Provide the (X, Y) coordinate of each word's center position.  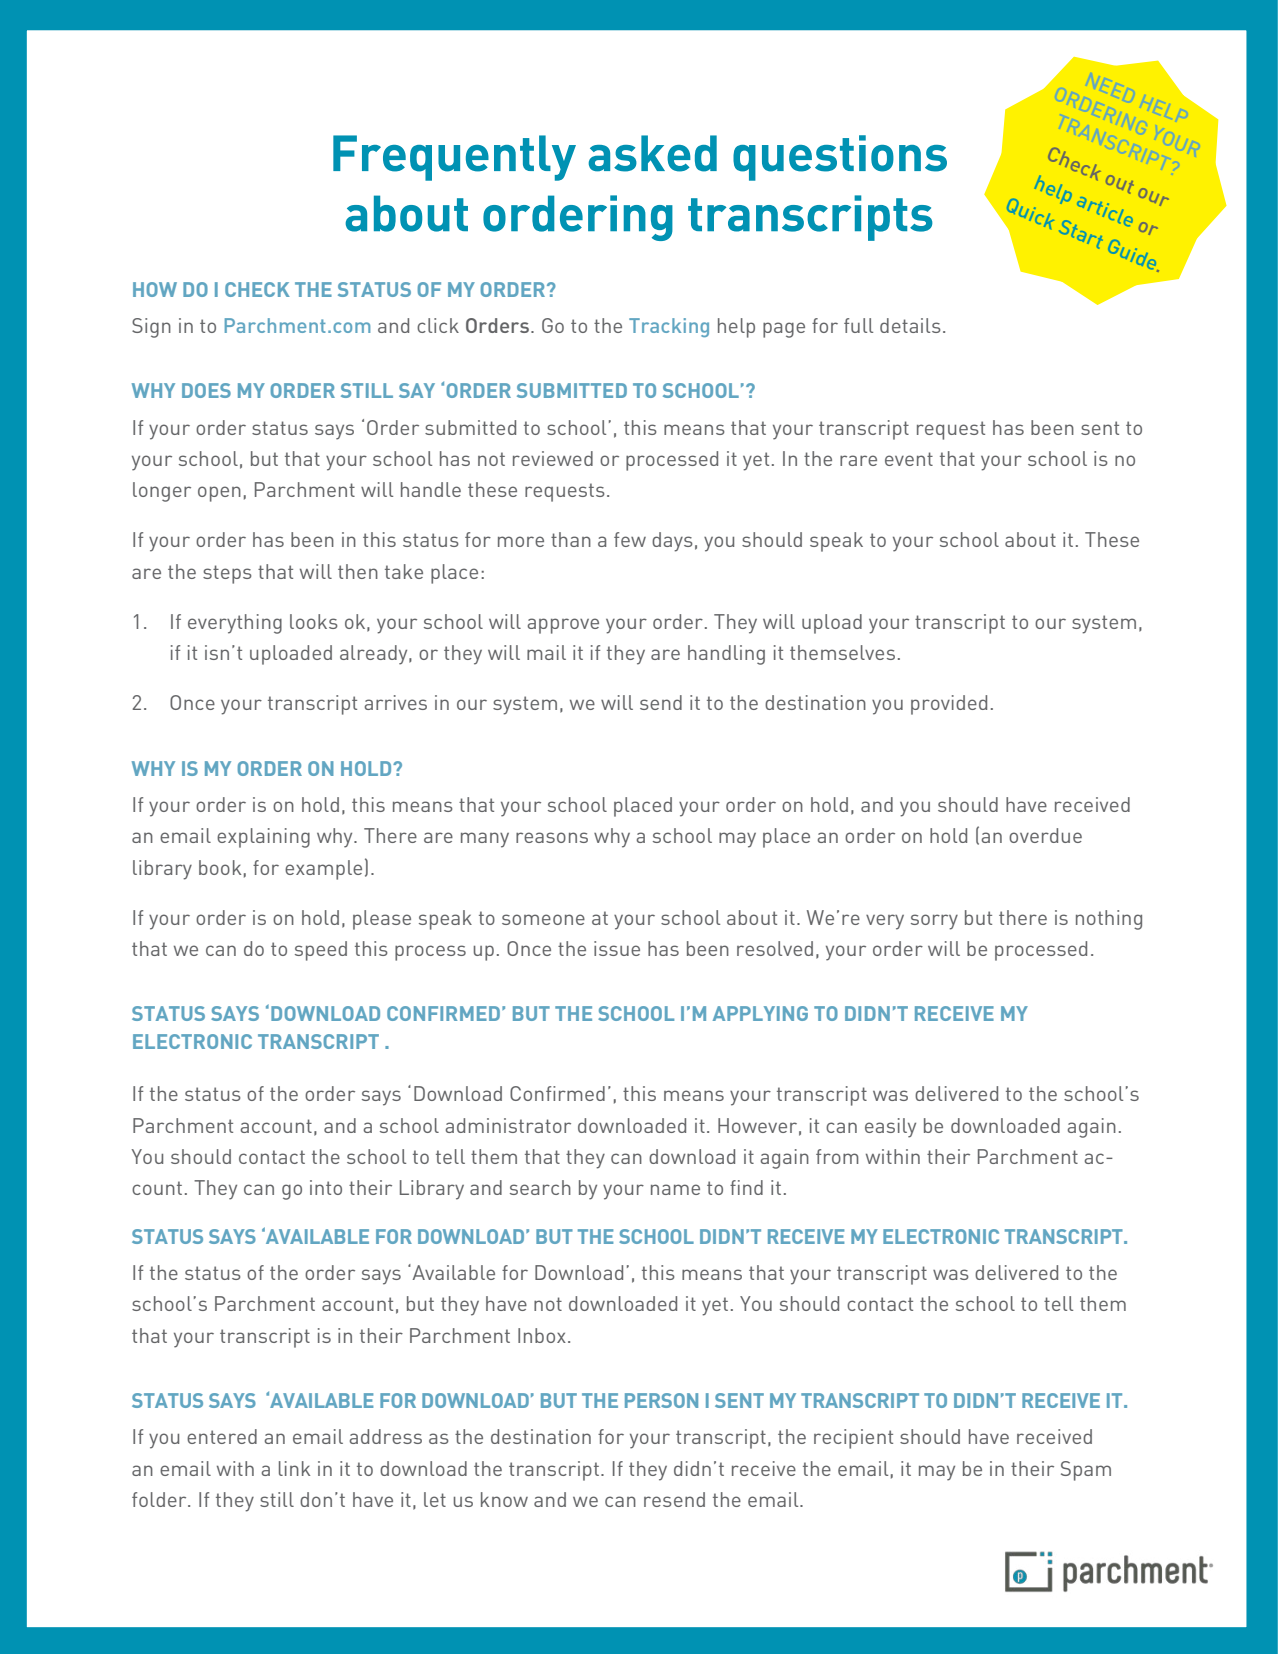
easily (890, 1128)
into (326, 1187)
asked (652, 153)
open (219, 494)
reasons (552, 837)
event (909, 459)
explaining (263, 838)
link (294, 1468)
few (630, 539)
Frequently (454, 158)
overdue (1045, 835)
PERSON (661, 1400)
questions (840, 158)
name (675, 1189)
